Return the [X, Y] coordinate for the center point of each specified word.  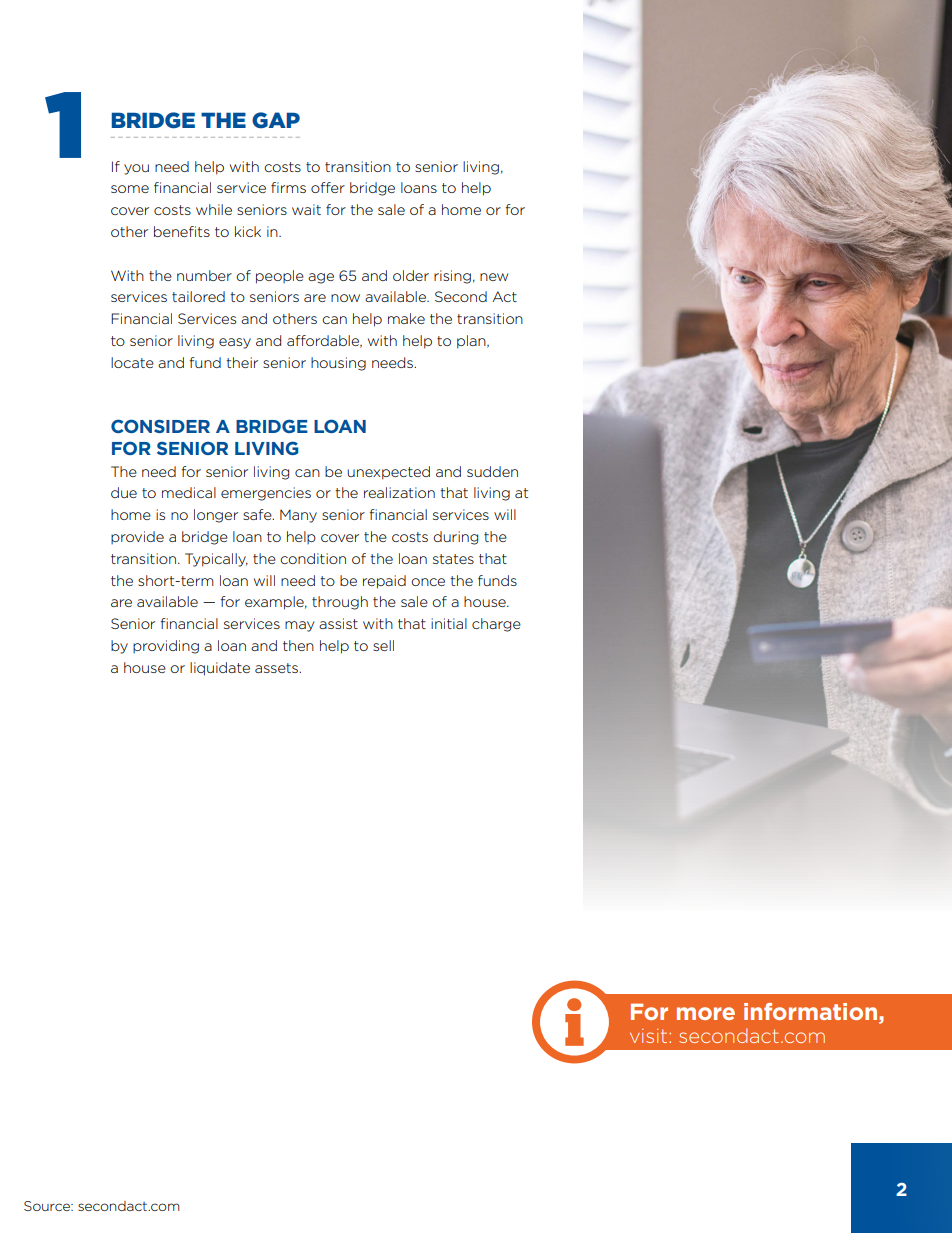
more [706, 1013]
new [494, 277]
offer [328, 187]
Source [48, 1206]
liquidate [220, 669]
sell [383, 645]
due [124, 492]
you [136, 169]
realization [399, 492]
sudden [492, 471]
